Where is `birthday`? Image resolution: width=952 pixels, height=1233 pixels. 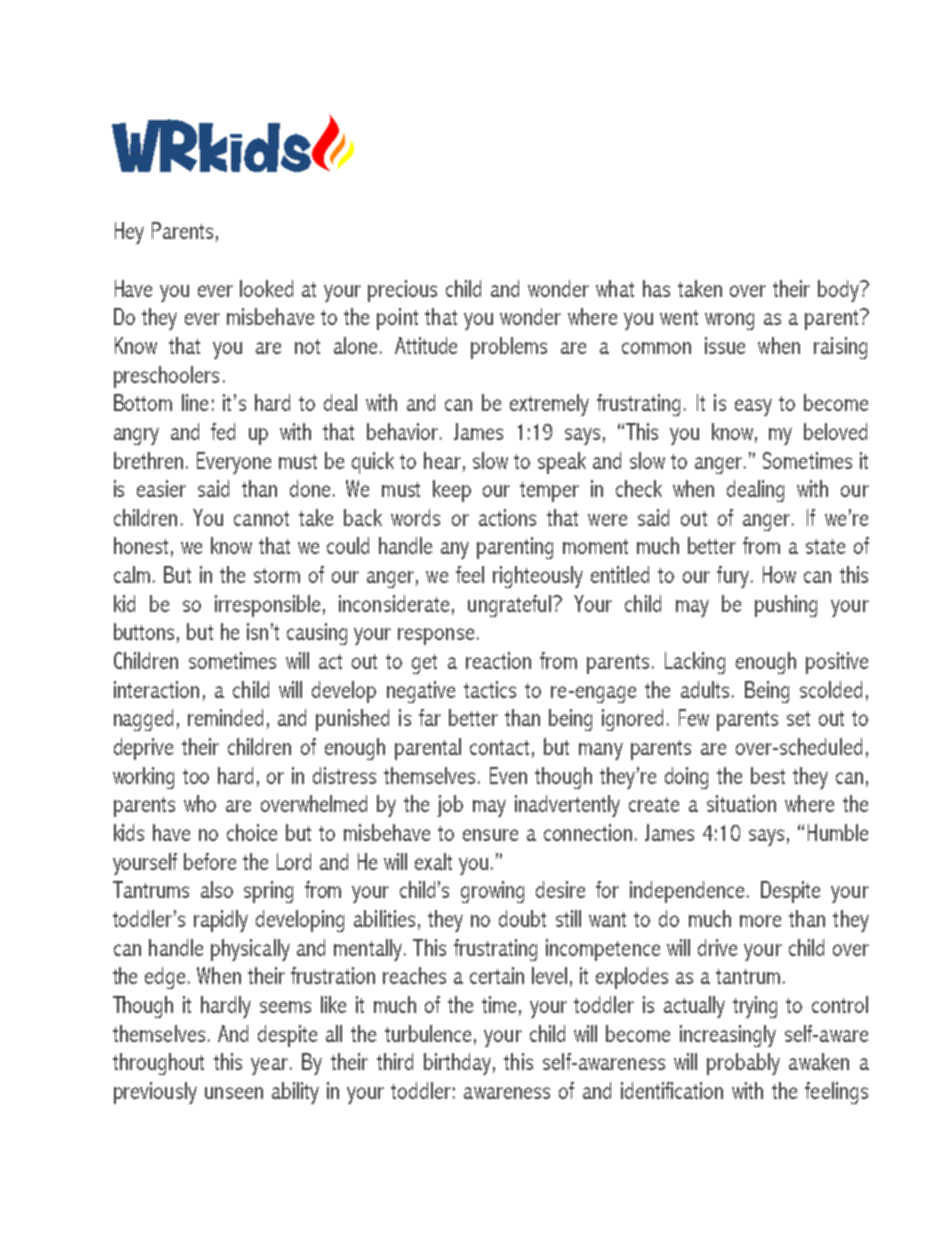
birthday is located at coordinates (457, 1064).
